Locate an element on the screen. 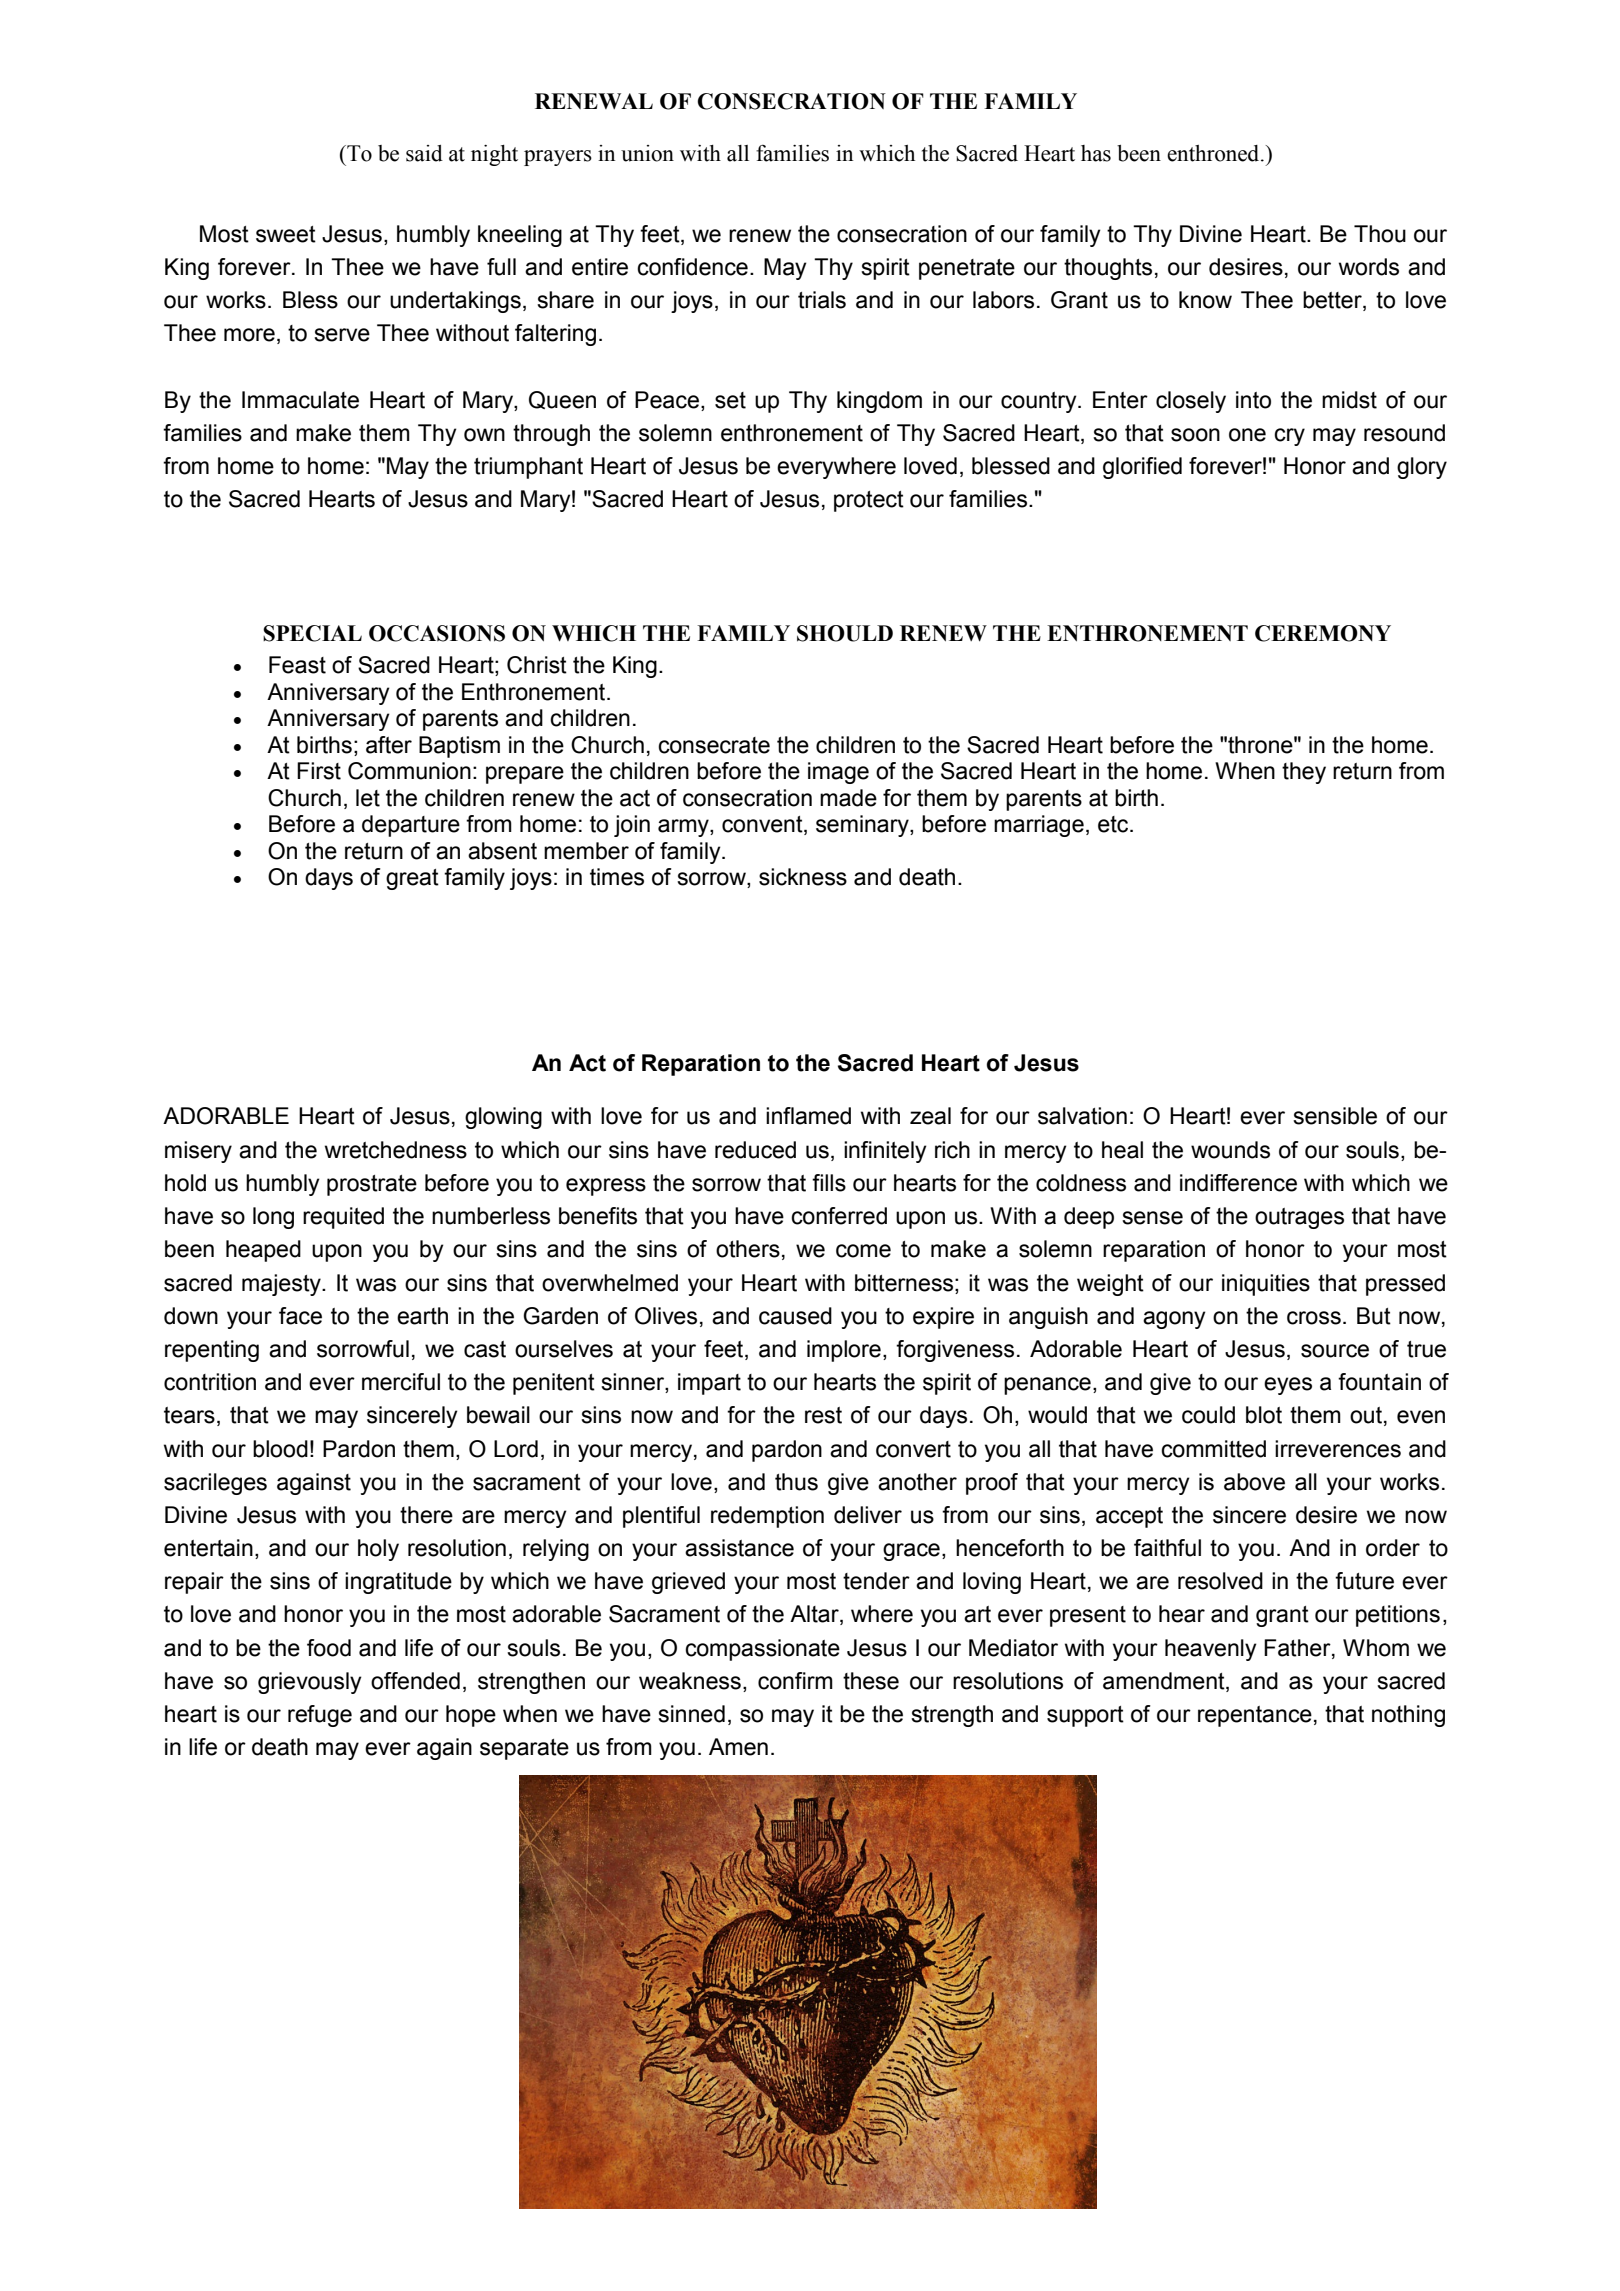 The height and width of the screenshot is (2291, 1620). fills is located at coordinates (829, 1183).
